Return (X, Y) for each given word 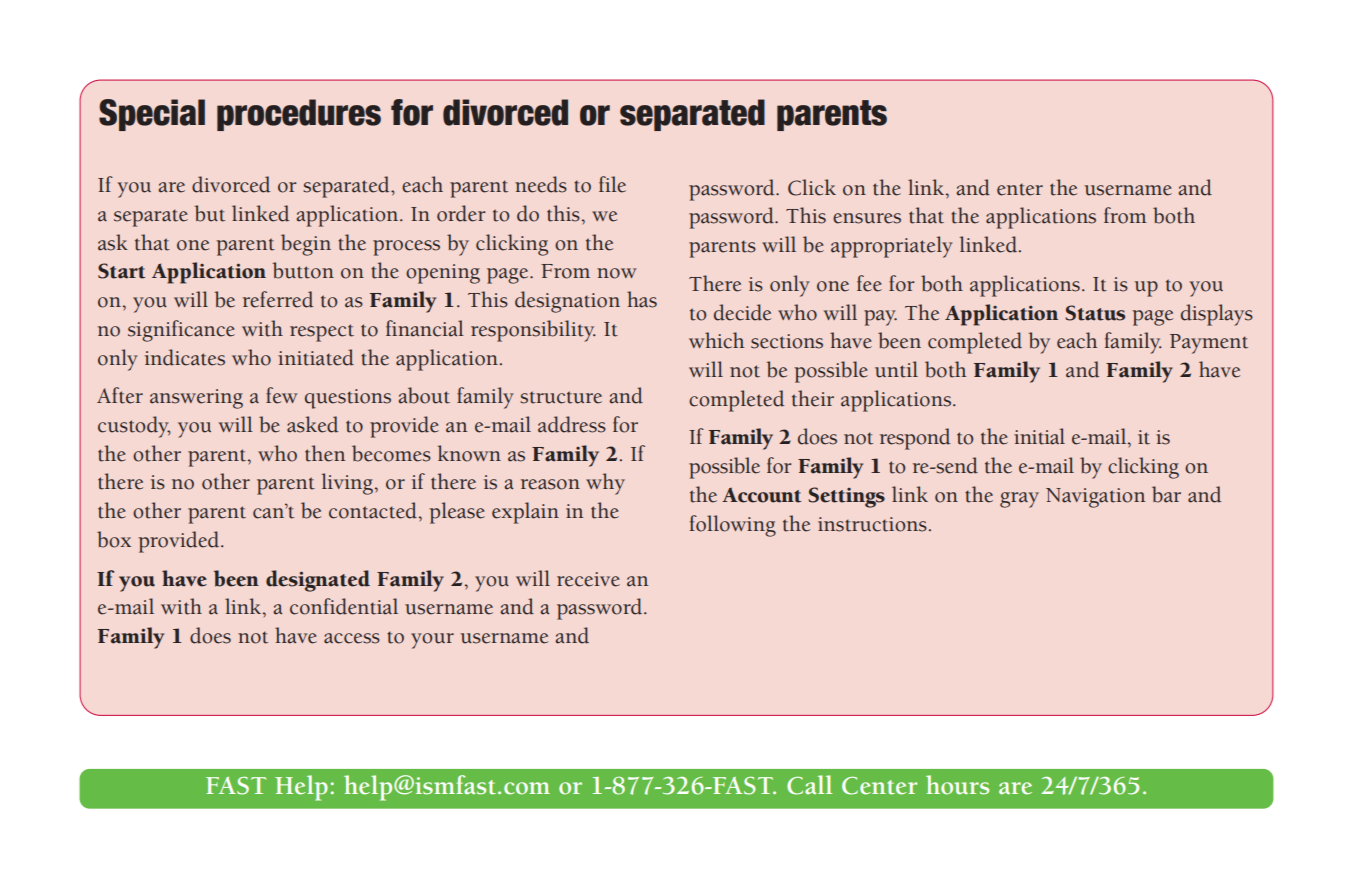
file (612, 184)
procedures (299, 115)
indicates (185, 357)
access (352, 638)
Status (1095, 313)
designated (318, 581)
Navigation (1095, 498)
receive (588, 579)
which (716, 340)
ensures (867, 218)
